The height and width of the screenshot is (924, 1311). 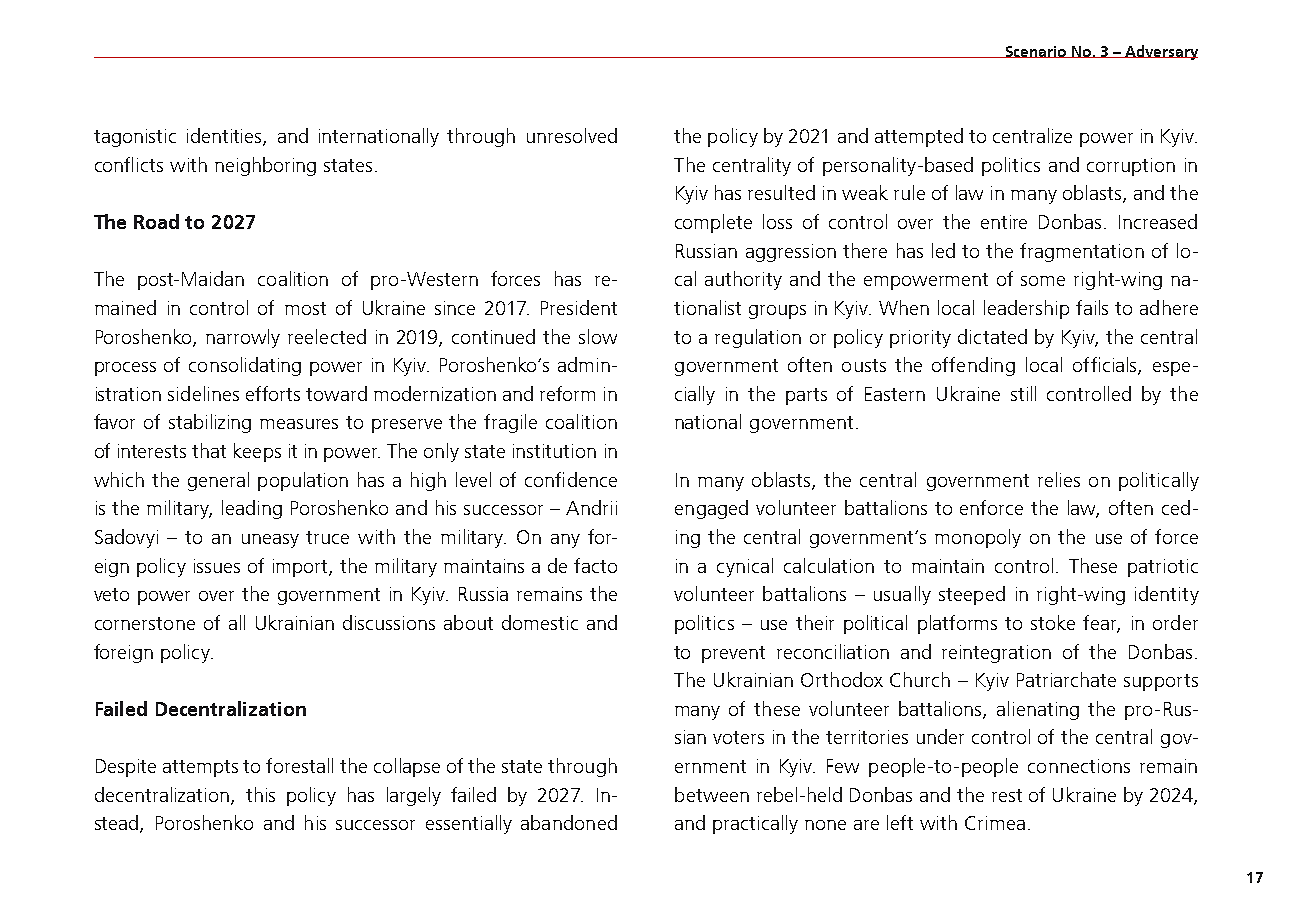 I want to click on Scenario, so click(x=1036, y=52).
